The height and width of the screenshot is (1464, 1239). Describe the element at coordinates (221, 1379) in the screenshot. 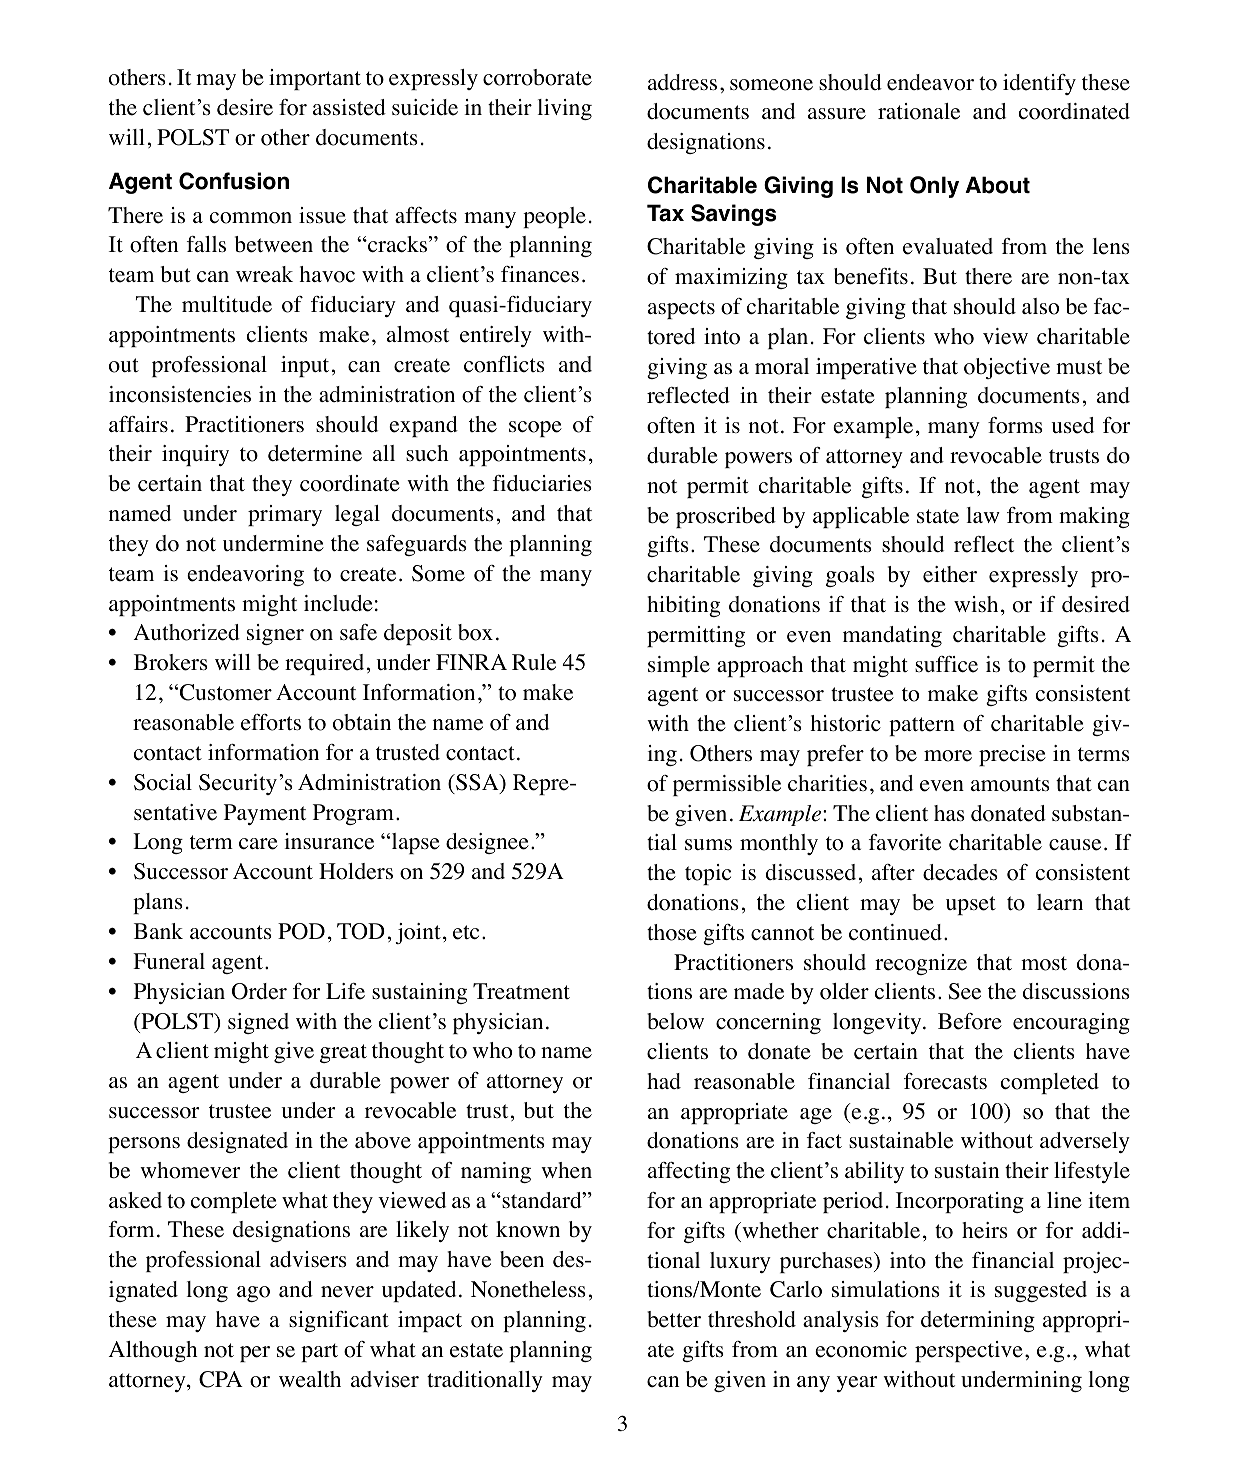

I see `CPA` at that location.
